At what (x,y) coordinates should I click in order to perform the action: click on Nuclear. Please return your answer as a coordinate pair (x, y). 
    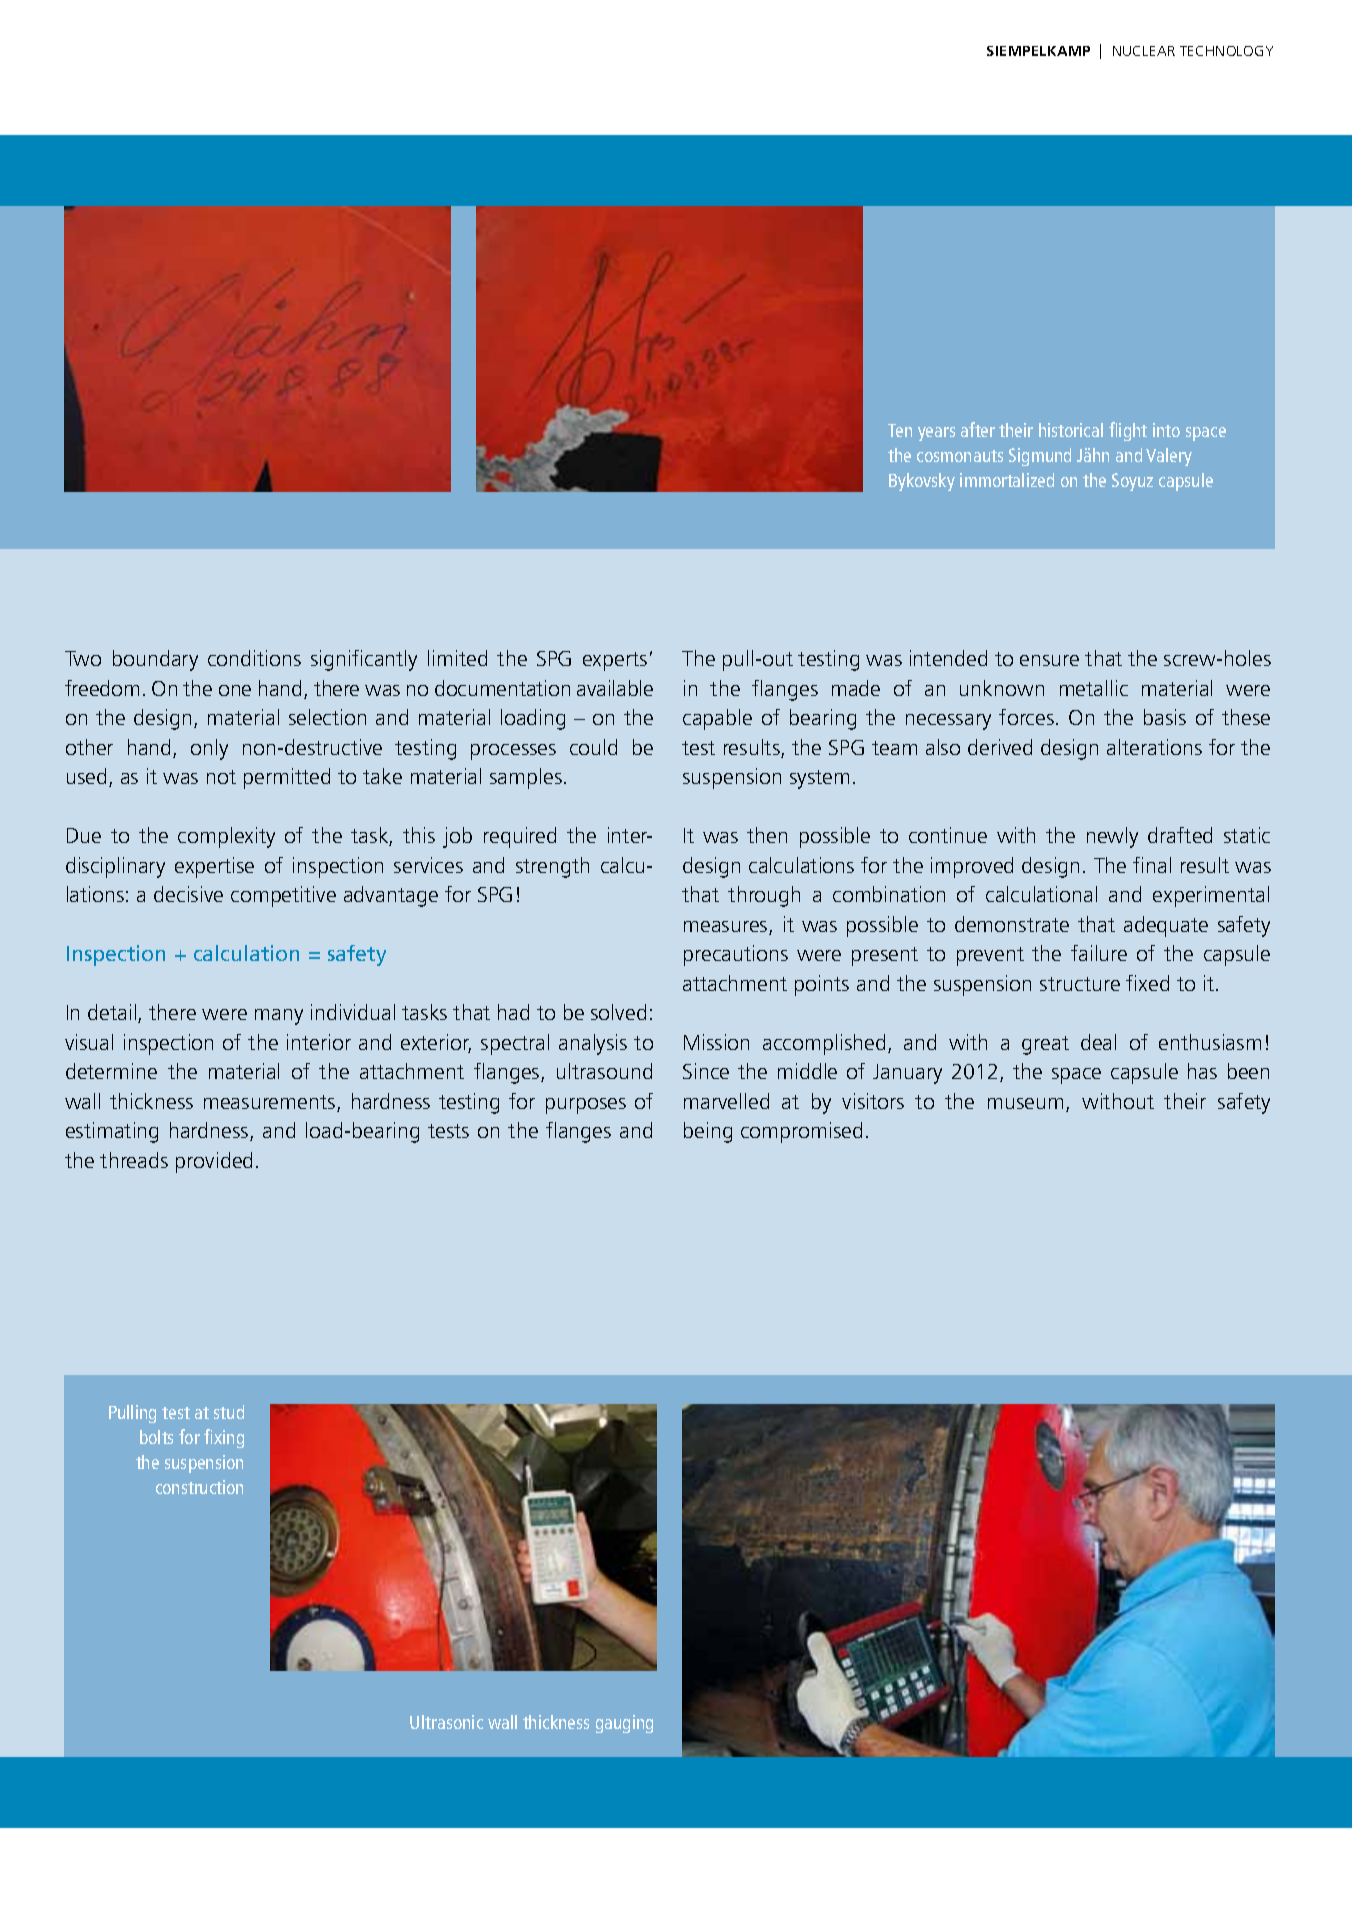
    Looking at the image, I should click on (1144, 51).
